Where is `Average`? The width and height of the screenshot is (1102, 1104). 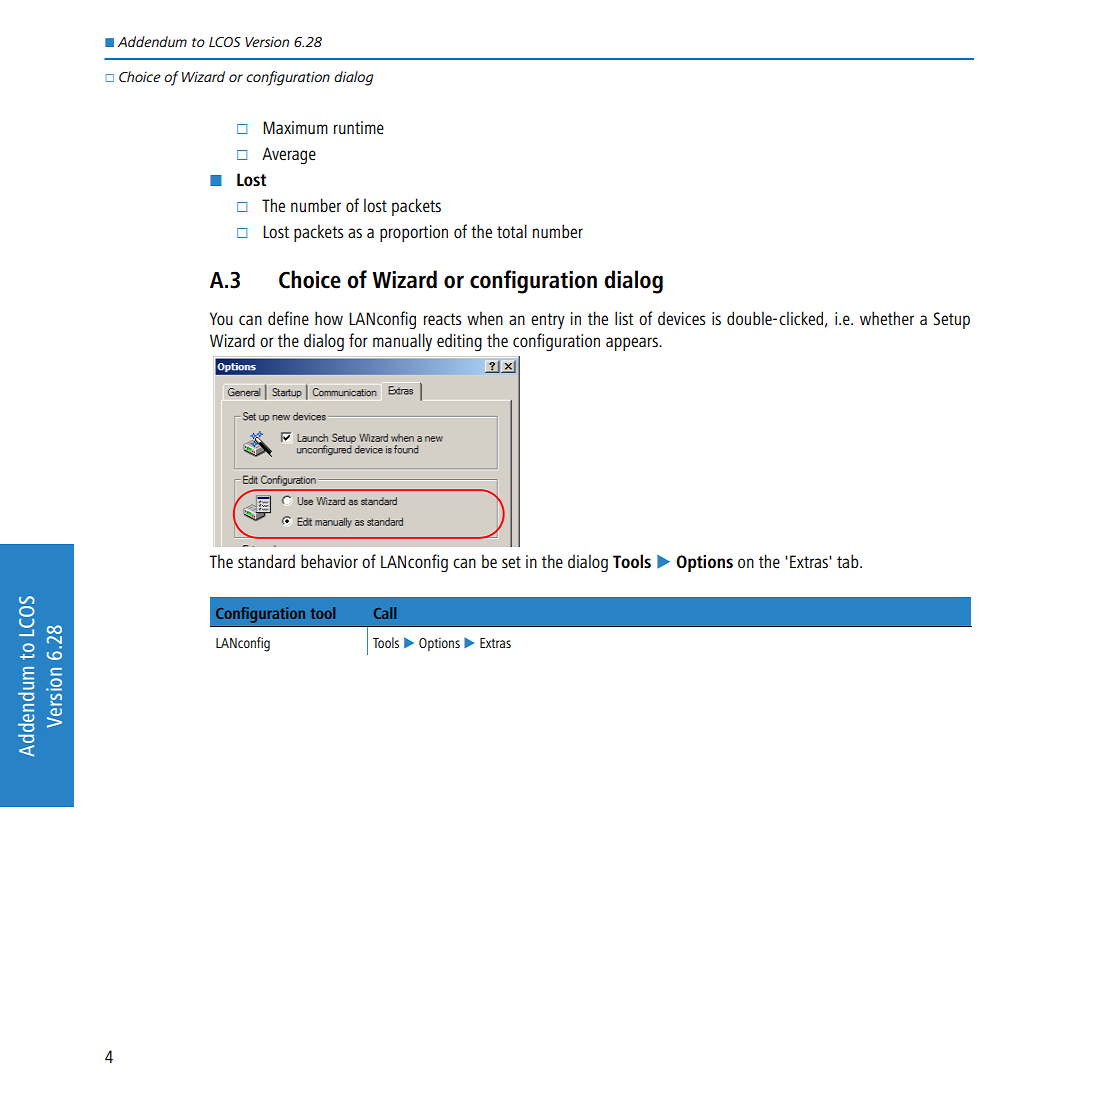 Average is located at coordinates (289, 155).
